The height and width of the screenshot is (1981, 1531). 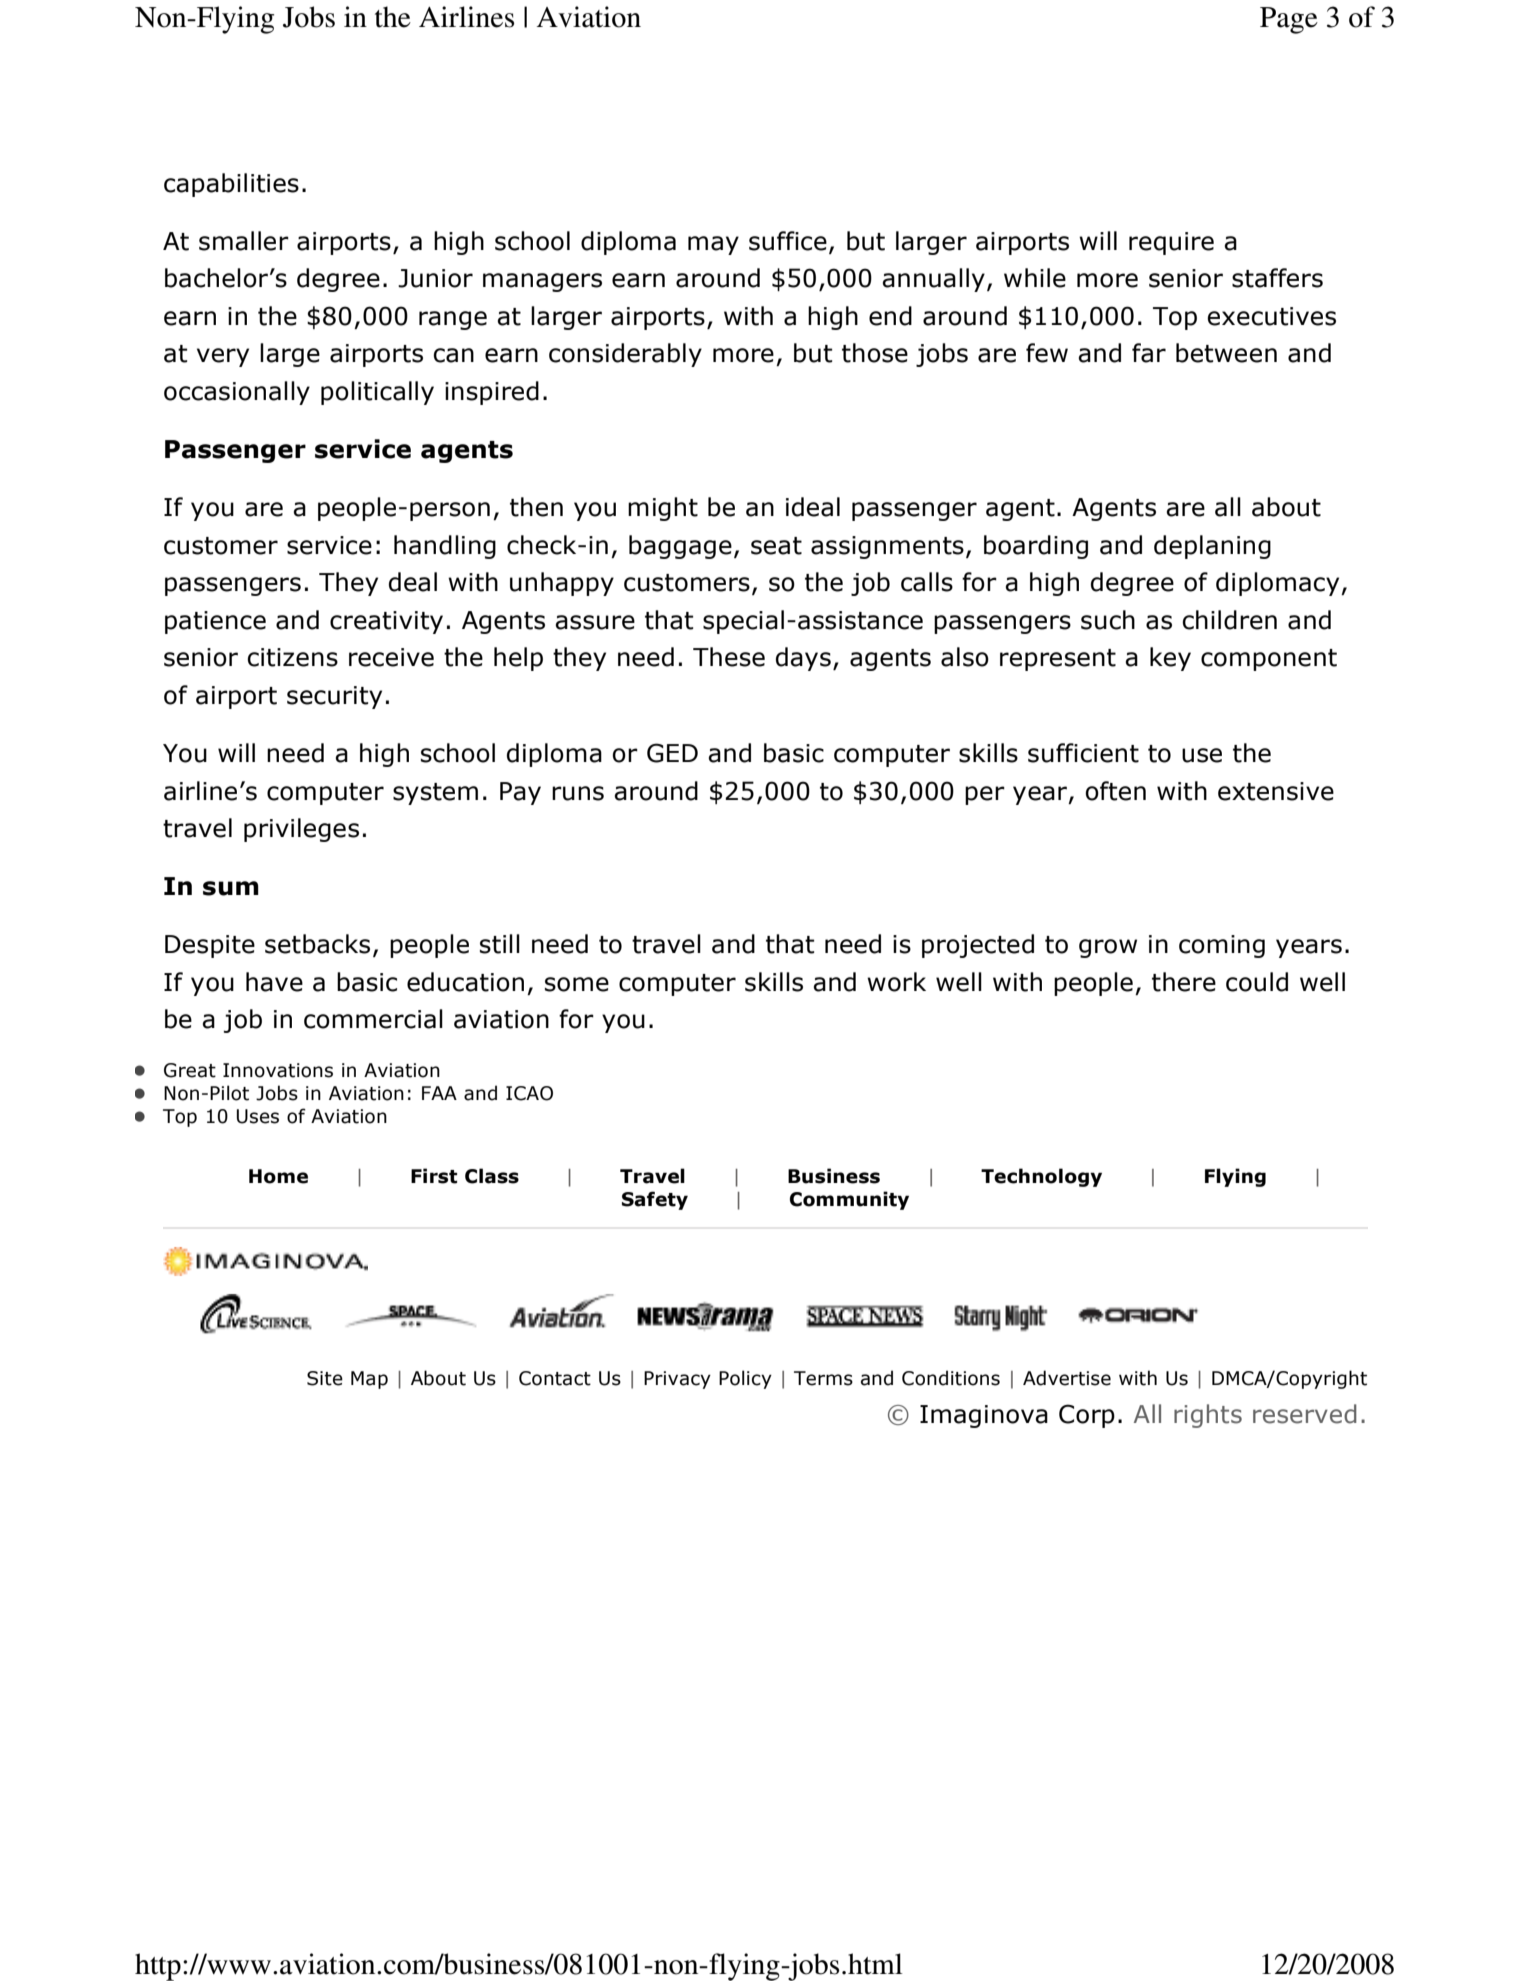 I want to click on security, so click(x=334, y=697).
